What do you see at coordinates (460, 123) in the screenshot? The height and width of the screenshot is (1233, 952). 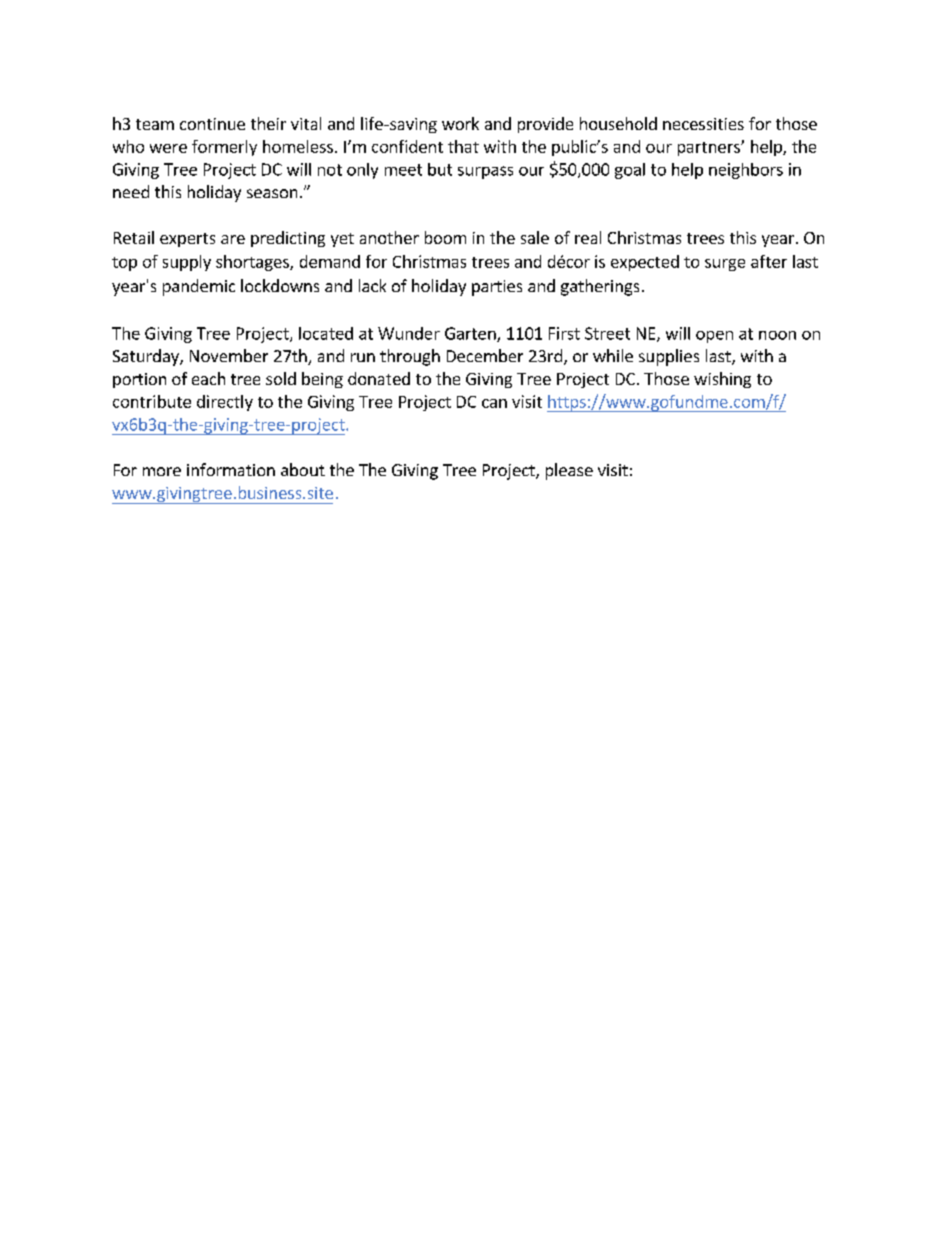 I see `work` at bounding box center [460, 123].
